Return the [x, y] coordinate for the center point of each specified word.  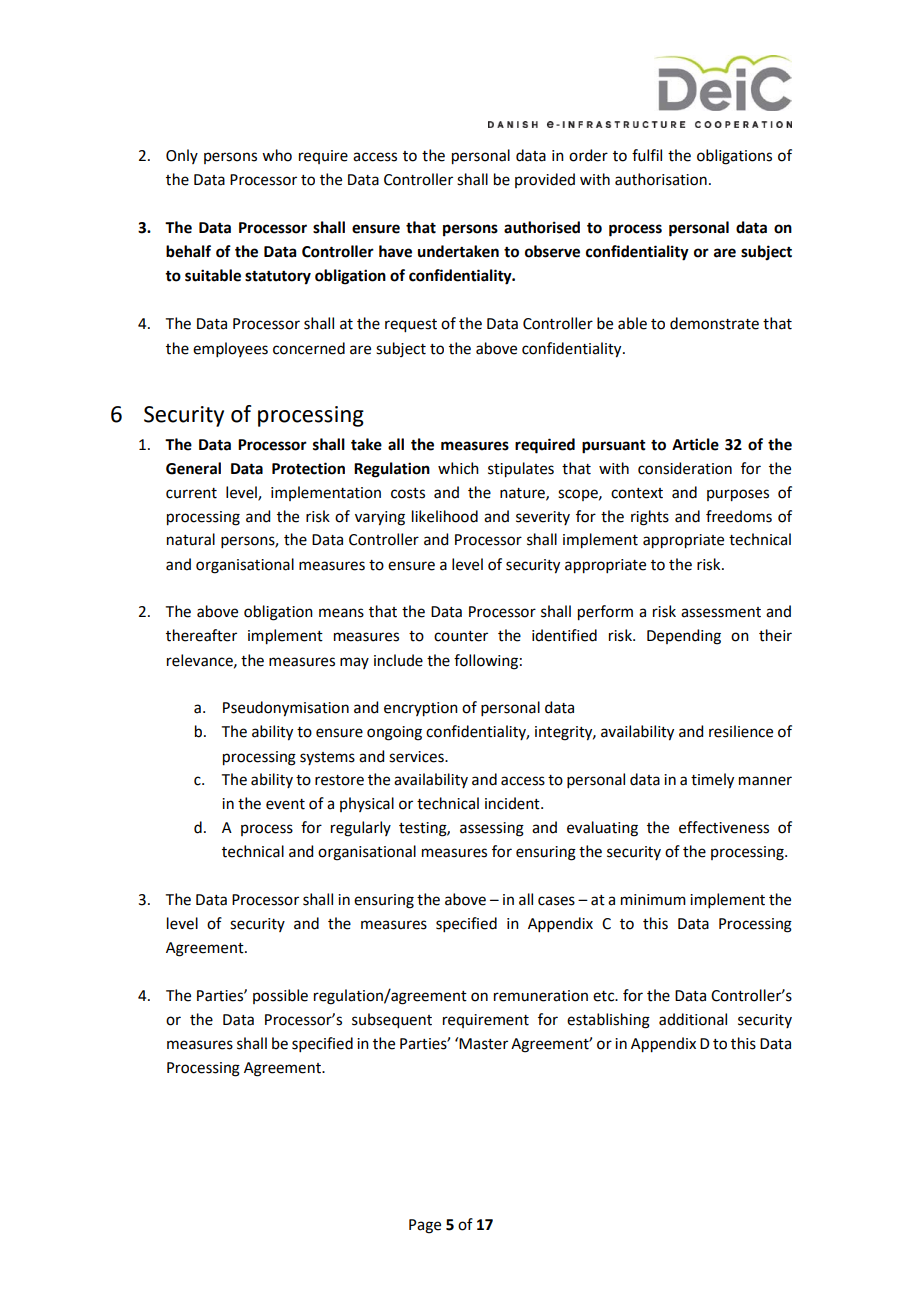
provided [545, 180]
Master [483, 1044]
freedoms [739, 516]
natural [191, 539]
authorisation [661, 179]
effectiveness [724, 827]
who [277, 155]
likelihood [445, 516]
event [285, 804]
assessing [492, 829]
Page [425, 1226]
